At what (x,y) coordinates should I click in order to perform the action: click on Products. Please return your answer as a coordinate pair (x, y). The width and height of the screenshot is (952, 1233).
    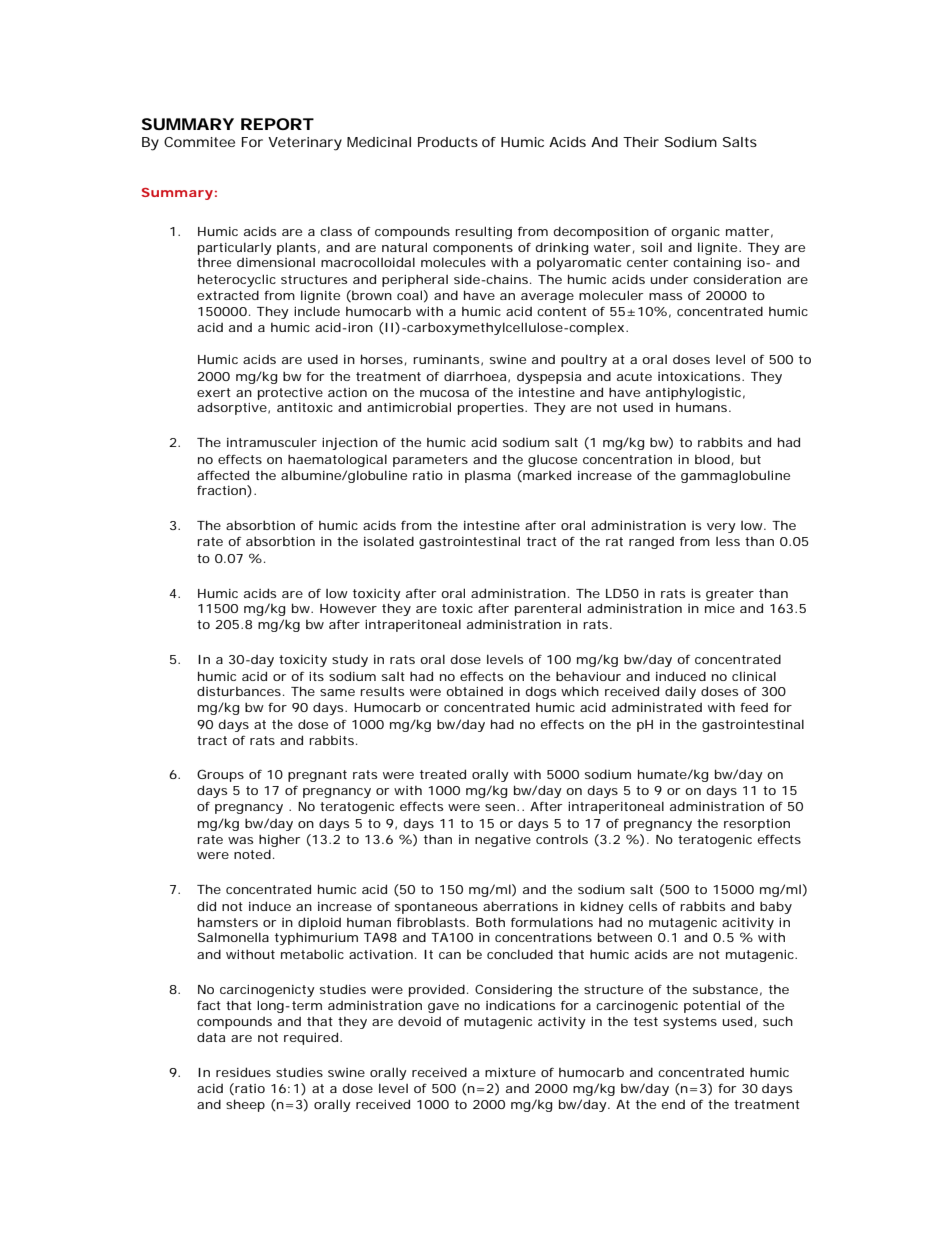
    Looking at the image, I should click on (448, 142).
